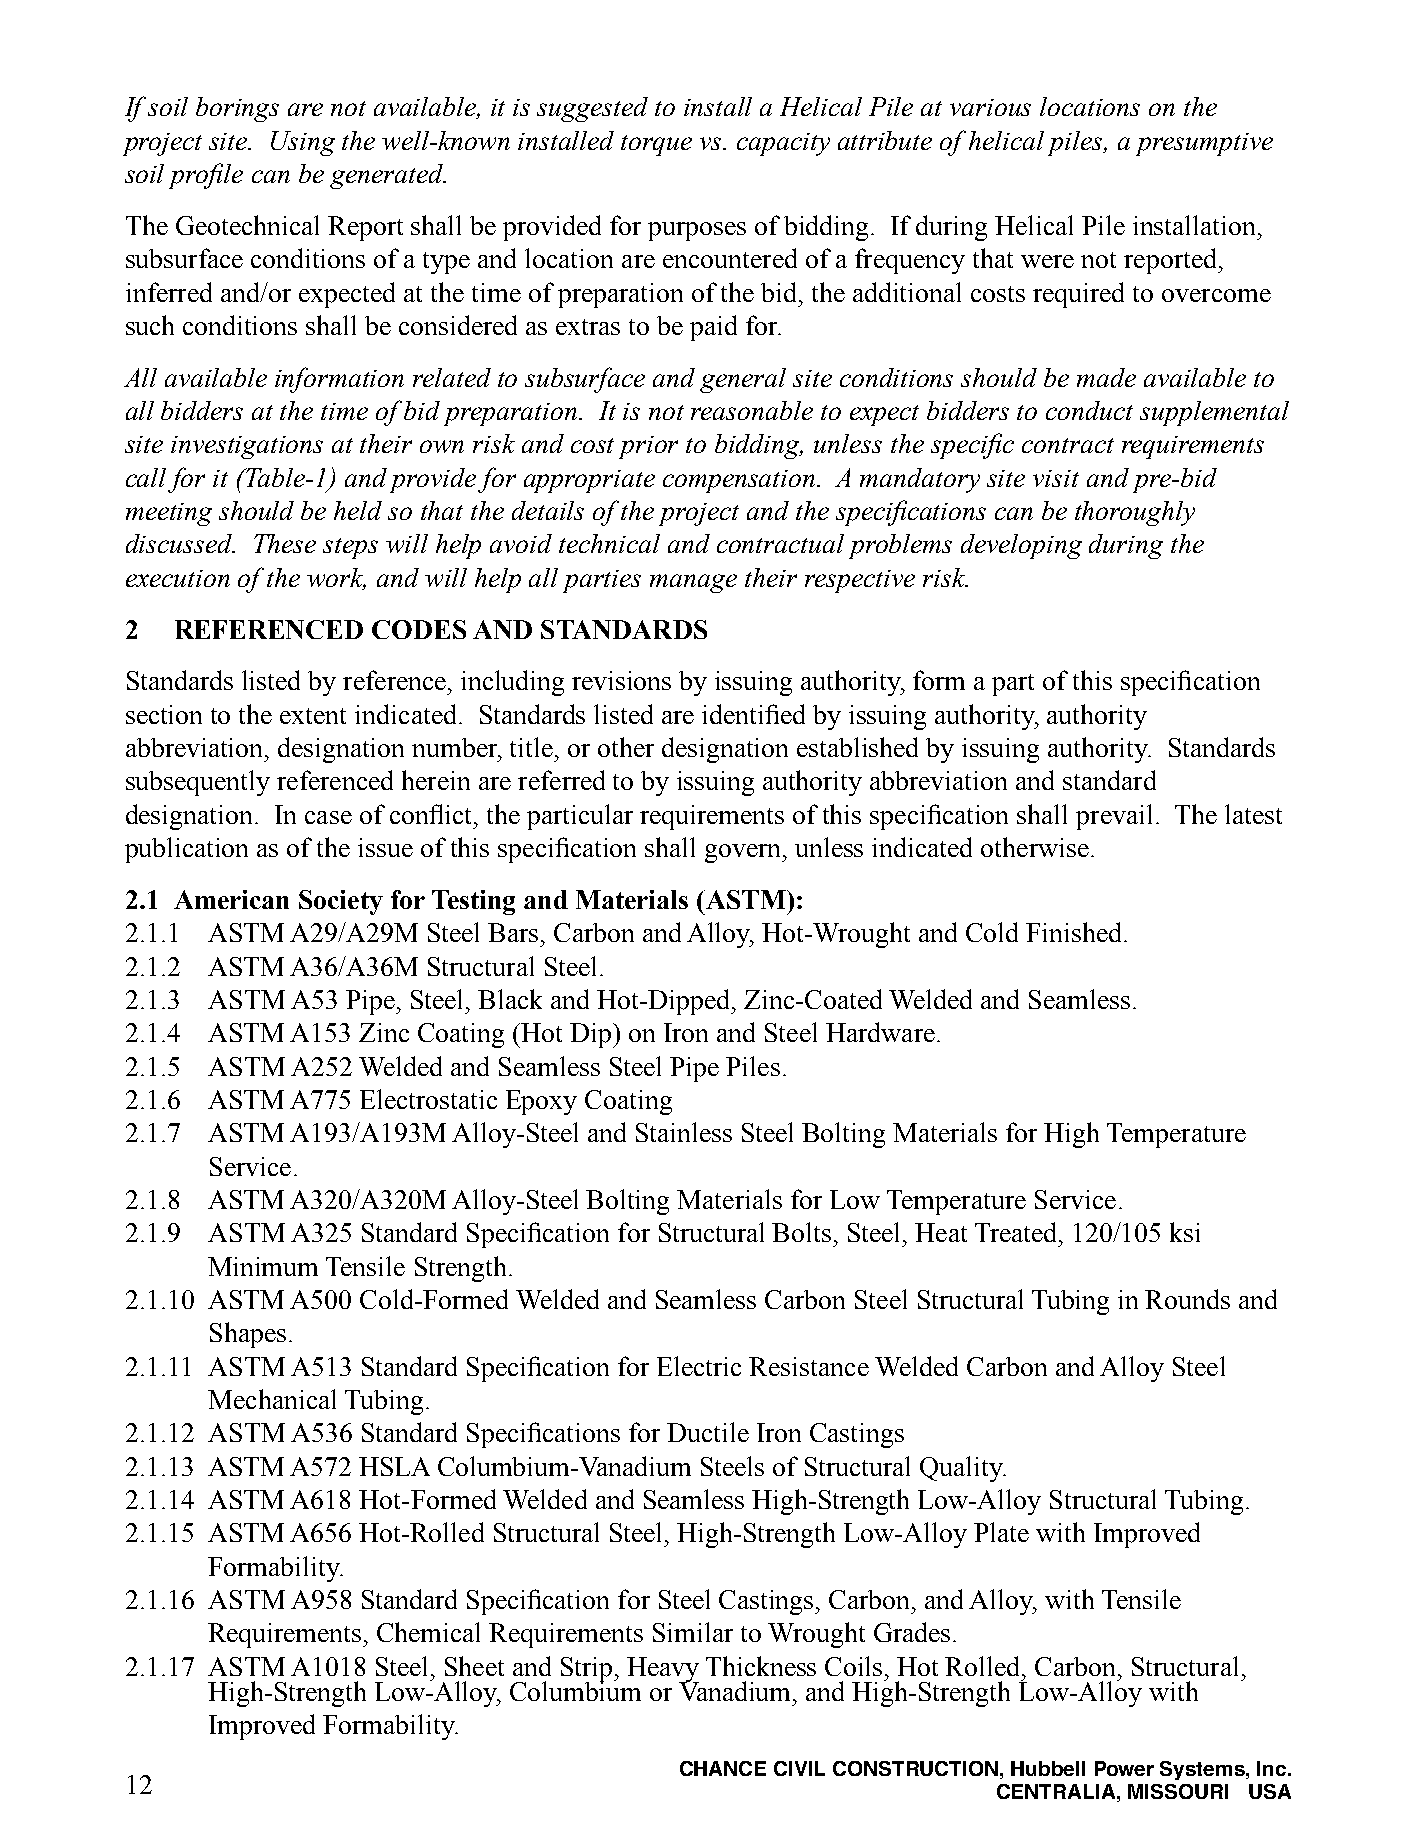 The width and height of the screenshot is (1417, 1833). What do you see at coordinates (656, 145) in the screenshot?
I see `torque` at bounding box center [656, 145].
